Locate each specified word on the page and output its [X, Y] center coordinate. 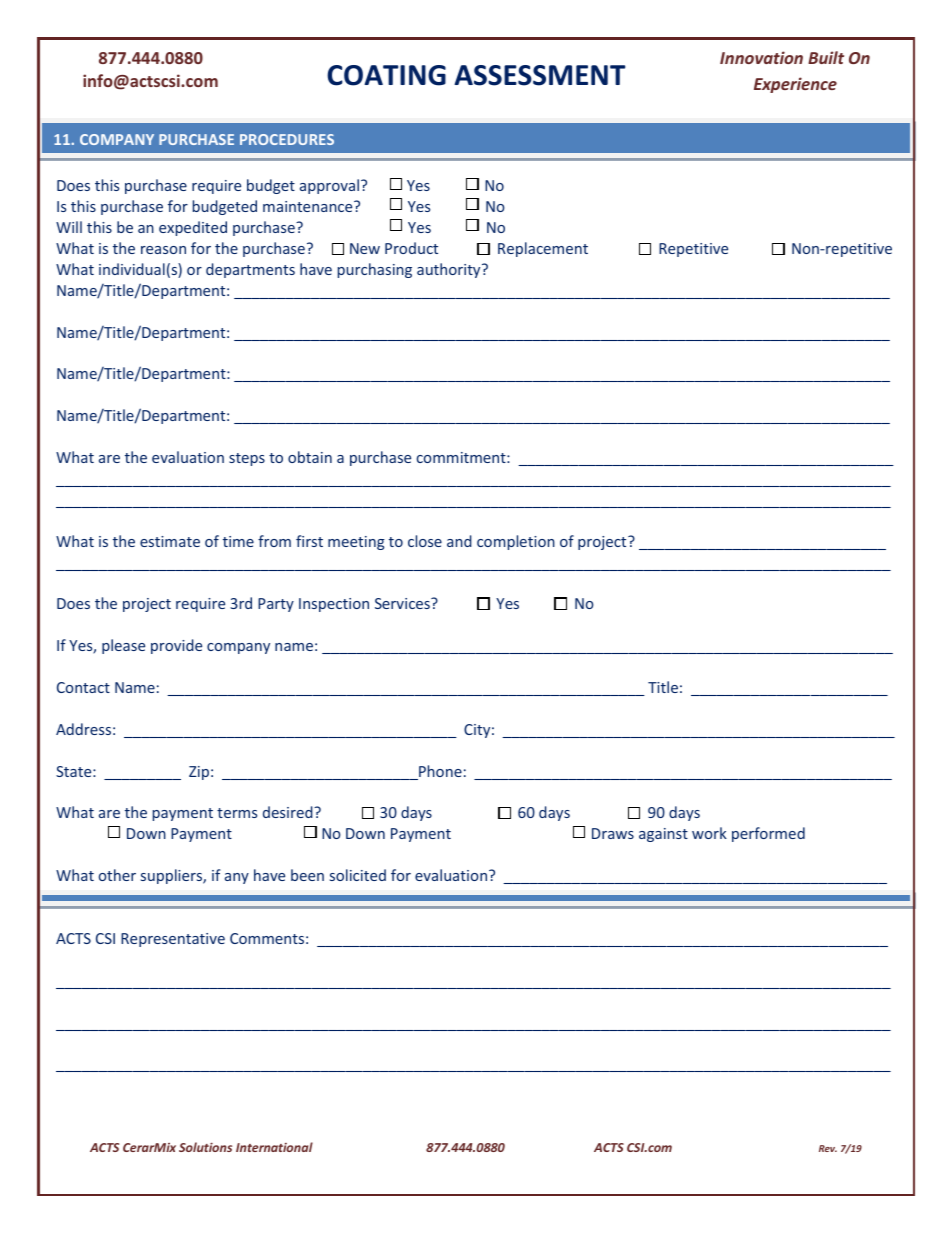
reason [163, 250]
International [274, 1147]
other [117, 875]
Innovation [761, 57]
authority [450, 270]
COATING [386, 75]
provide [176, 646]
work [709, 833]
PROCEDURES [287, 139]
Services [403, 603]
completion [516, 542]
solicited [358, 875]
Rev [828, 1148]
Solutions [205, 1147]
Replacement [543, 249]
